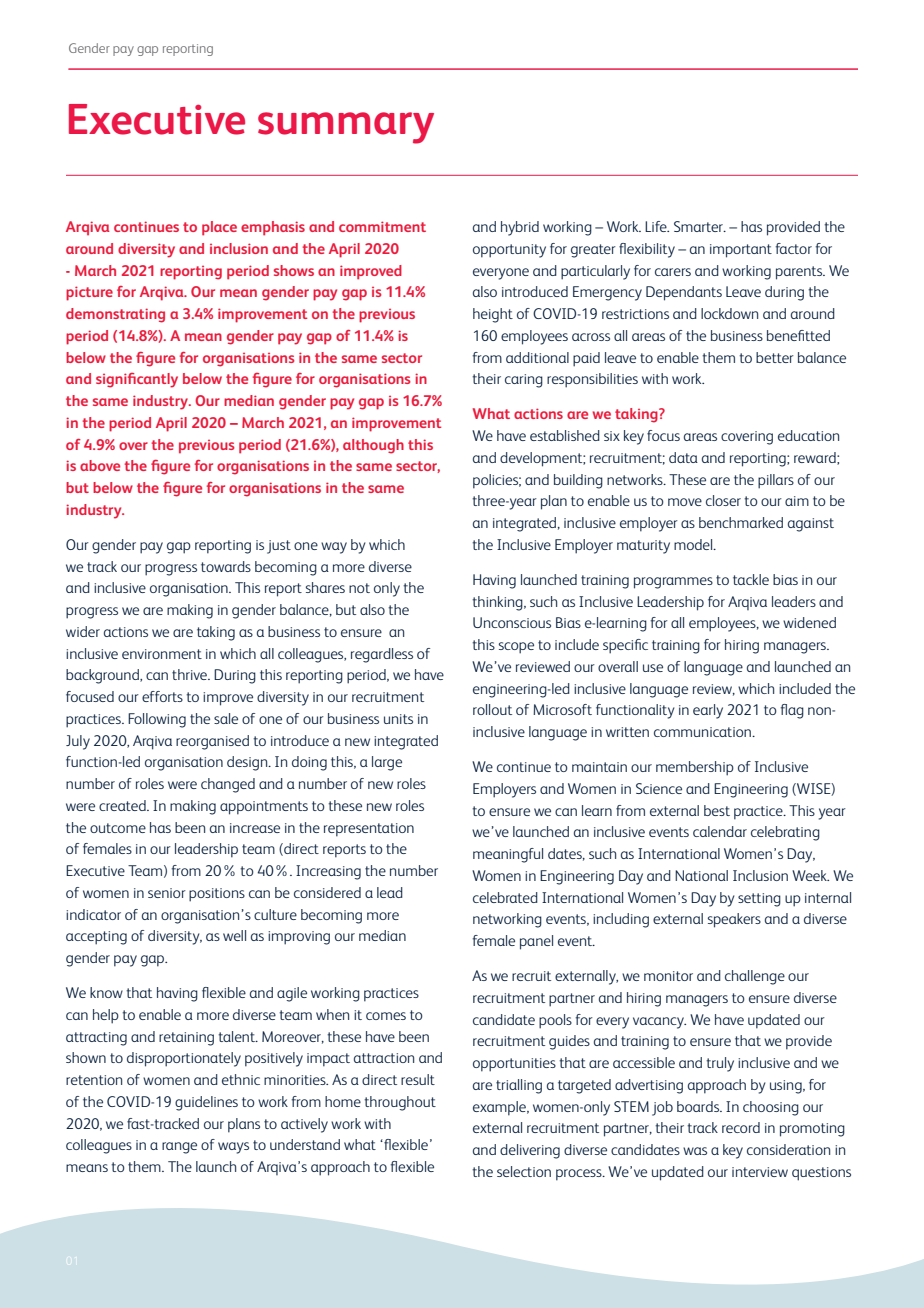 The image size is (924, 1308). Describe the element at coordinates (369, 830) in the screenshot. I see `representation` at that location.
